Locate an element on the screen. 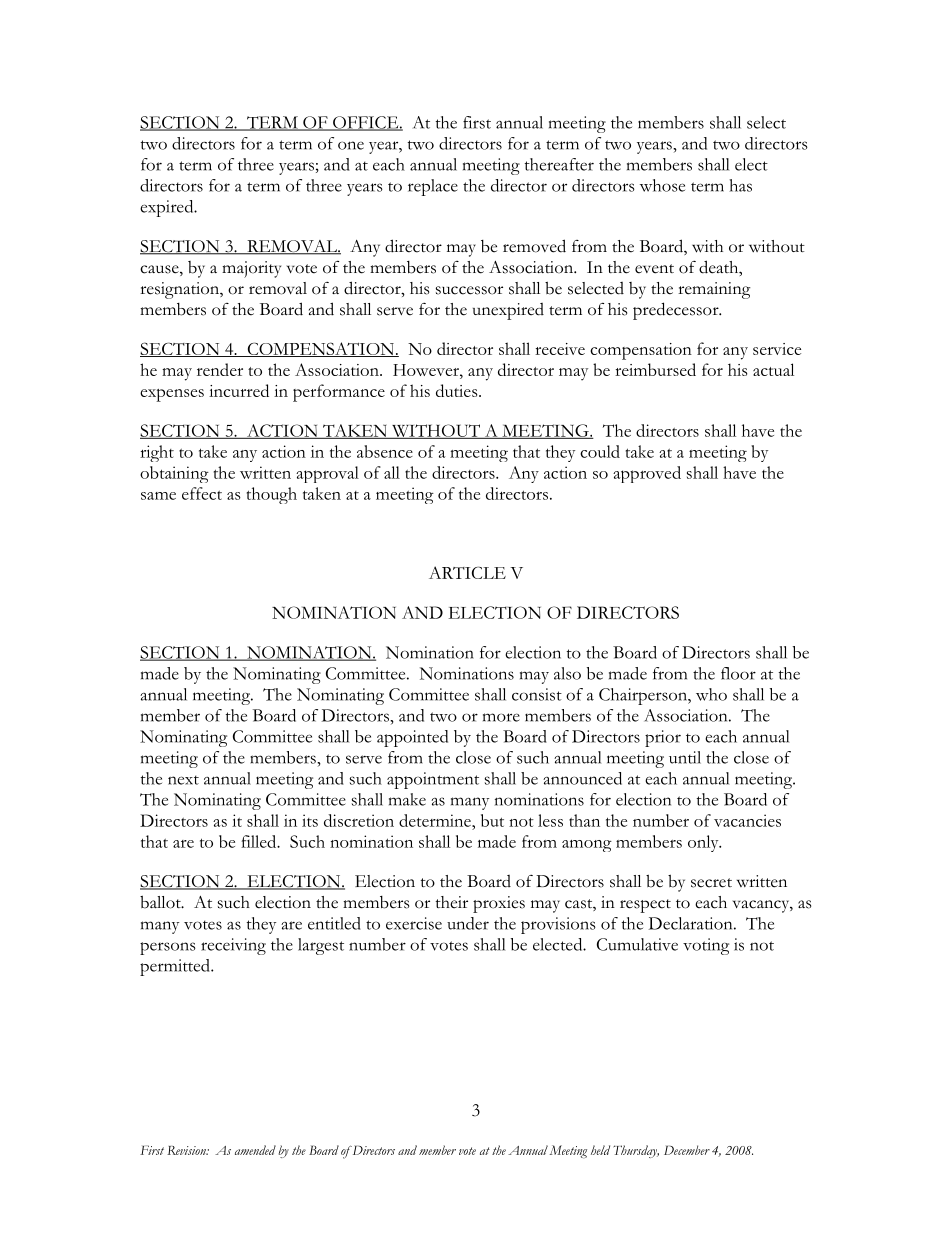 This screenshot has height=1233, width=952. has is located at coordinates (740, 185).
